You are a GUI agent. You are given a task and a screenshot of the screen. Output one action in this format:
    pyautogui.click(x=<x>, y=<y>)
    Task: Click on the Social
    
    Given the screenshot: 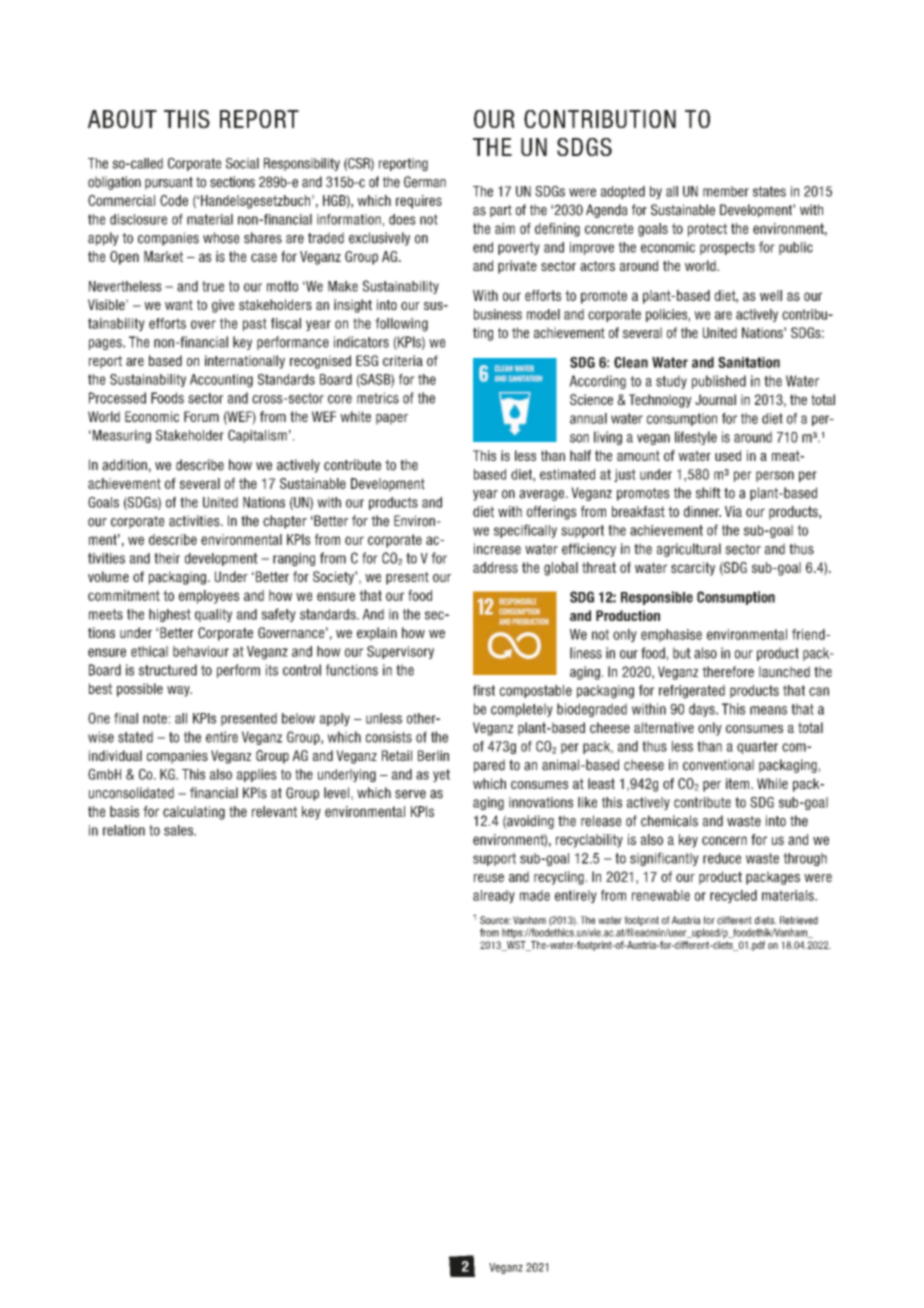 What is the action you would take?
    pyautogui.click(x=242, y=163)
